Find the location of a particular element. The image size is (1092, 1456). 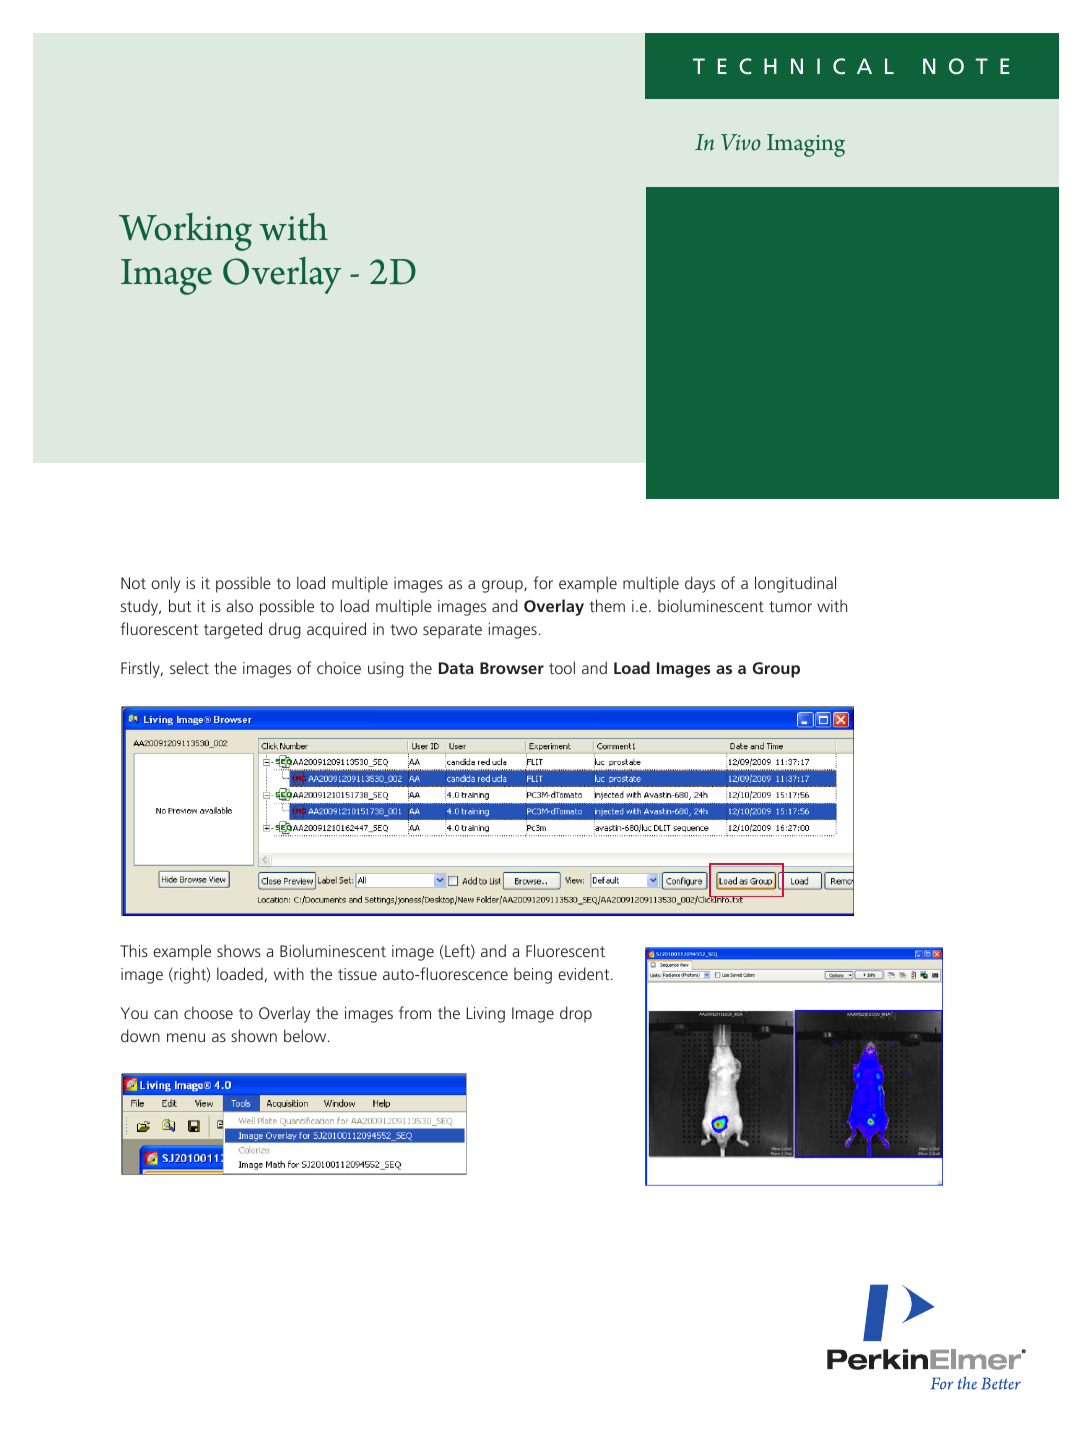

Data is located at coordinates (456, 668).
